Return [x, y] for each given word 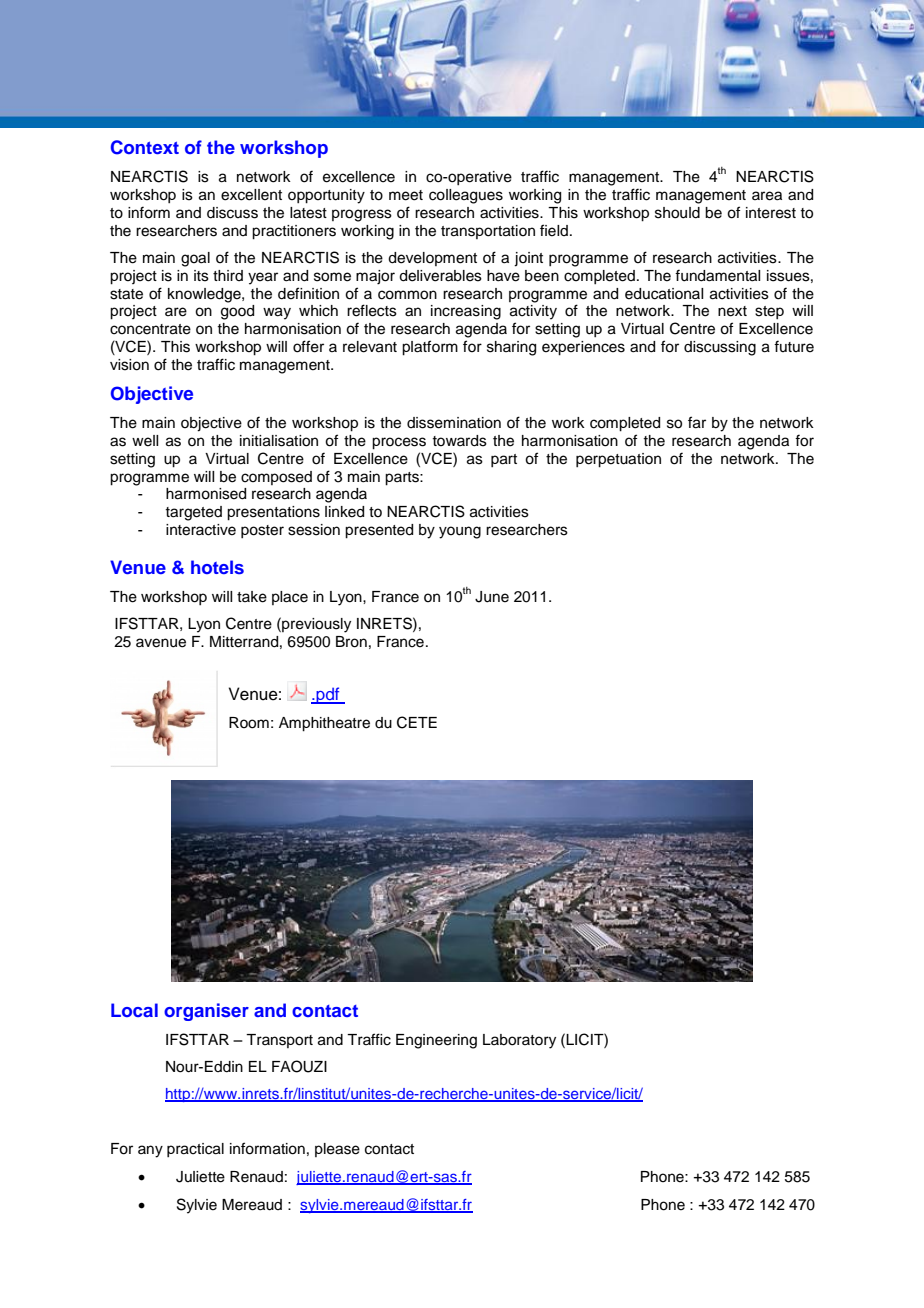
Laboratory [519, 1041]
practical [195, 1150]
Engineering [436, 1041]
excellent [251, 195]
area [767, 196]
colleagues [466, 196]
